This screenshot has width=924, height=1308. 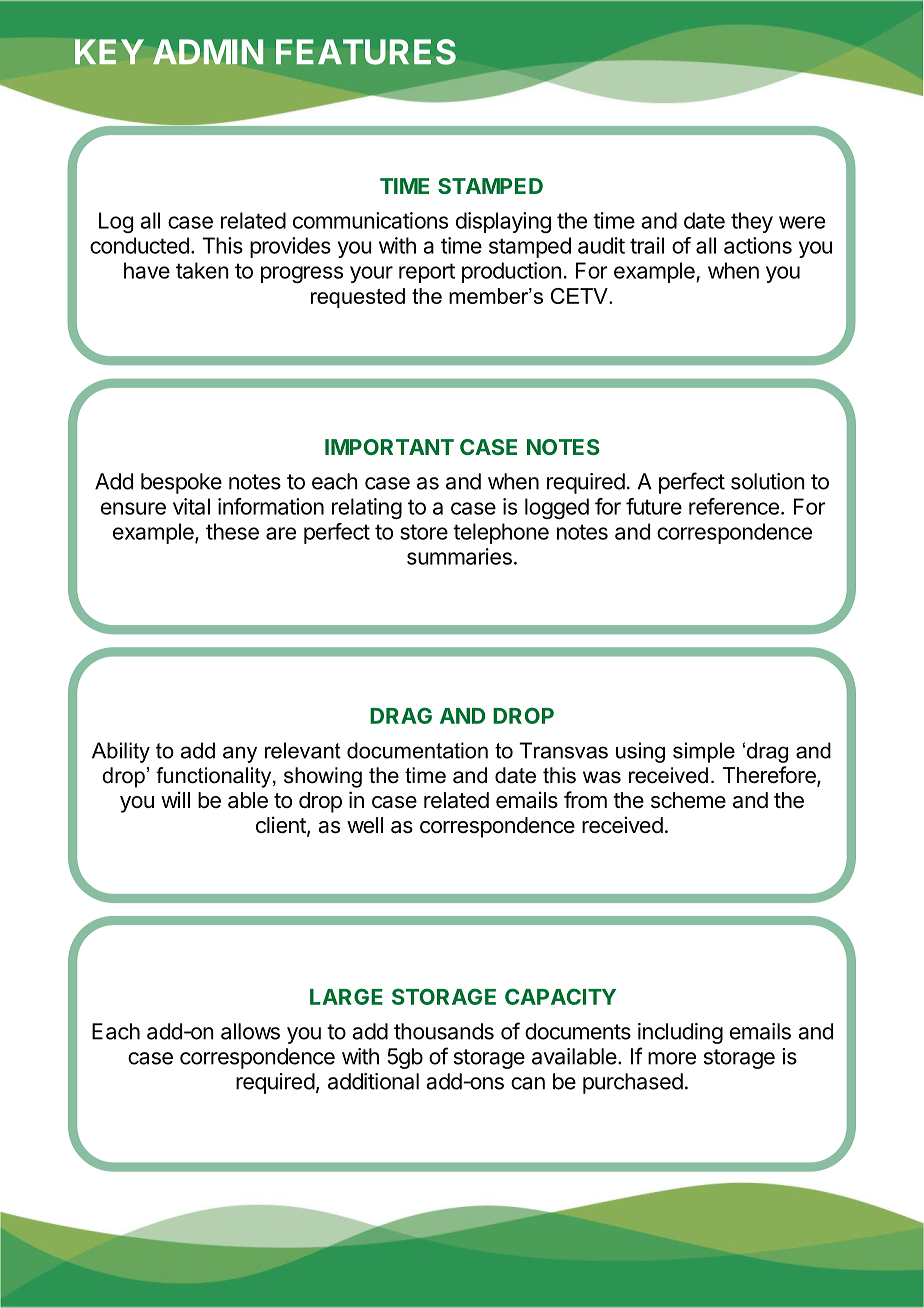 I want to click on any, so click(x=240, y=754).
